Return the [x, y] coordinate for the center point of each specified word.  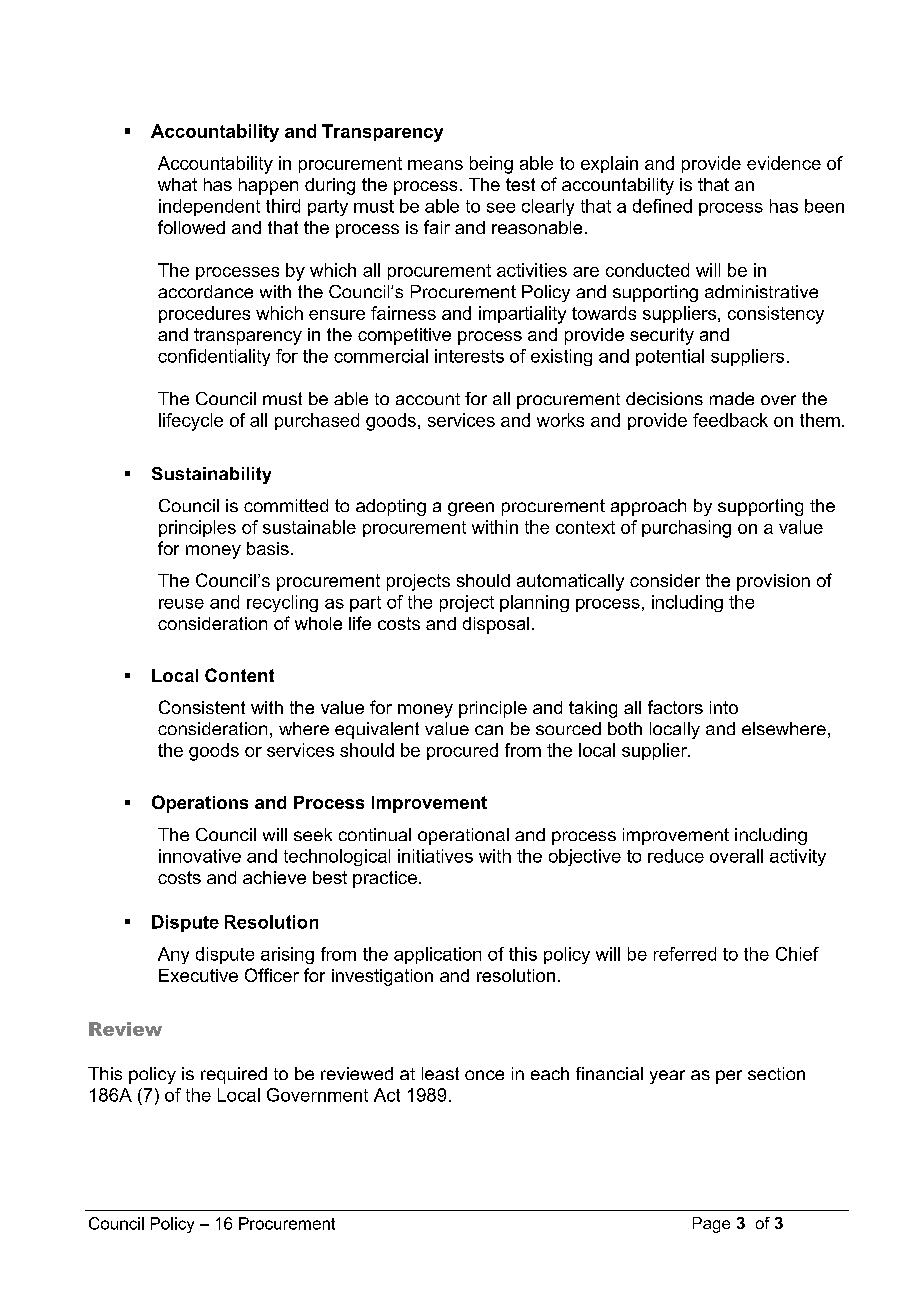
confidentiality [214, 357]
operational [463, 836]
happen [268, 186]
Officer [272, 975]
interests [469, 356]
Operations [200, 804]
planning [534, 603]
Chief [797, 954]
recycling [282, 603]
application [437, 955]
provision [773, 582]
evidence [784, 163]
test [520, 184]
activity [798, 857]
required [234, 1075]
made [732, 398]
